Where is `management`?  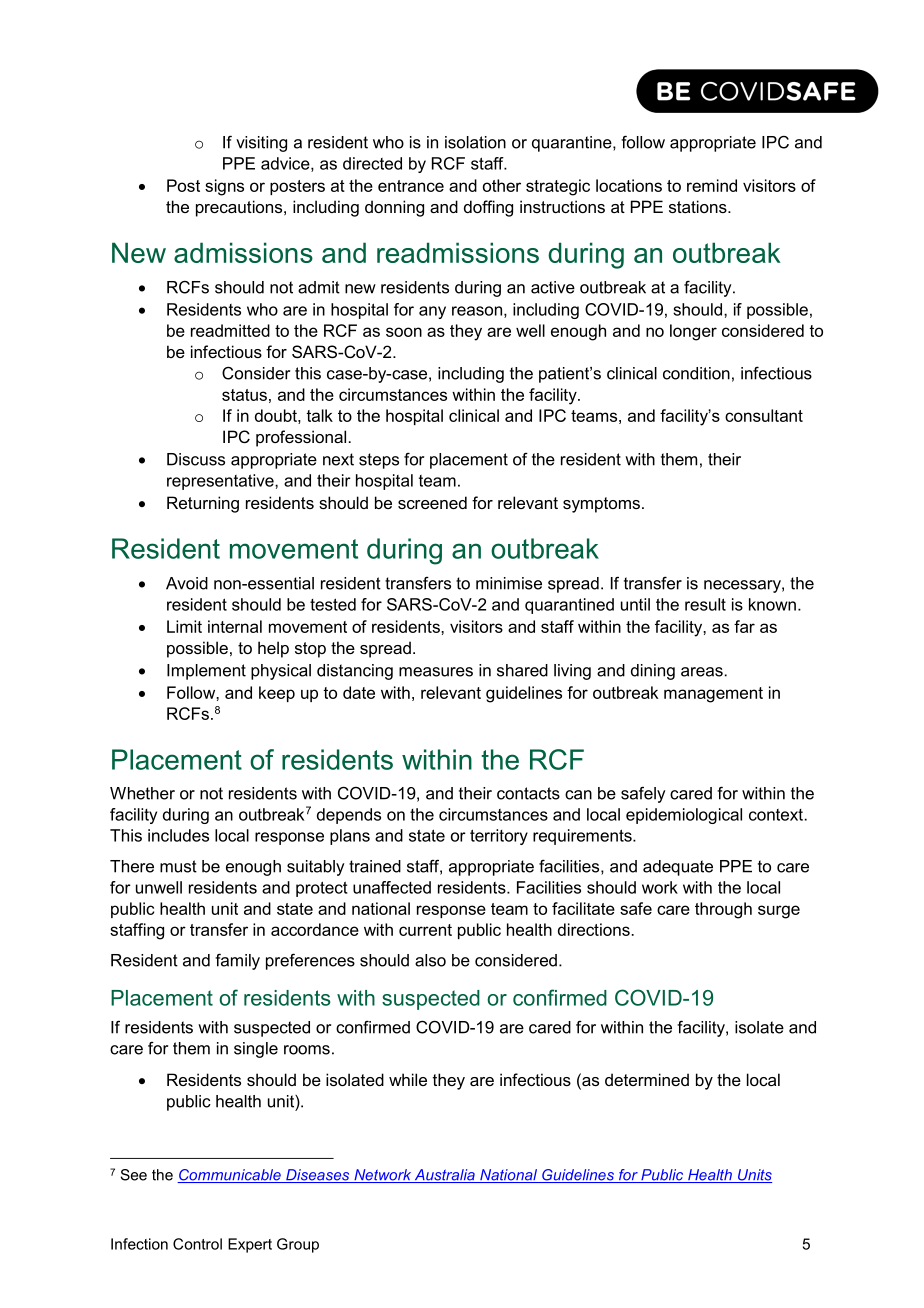
management is located at coordinates (713, 695).
